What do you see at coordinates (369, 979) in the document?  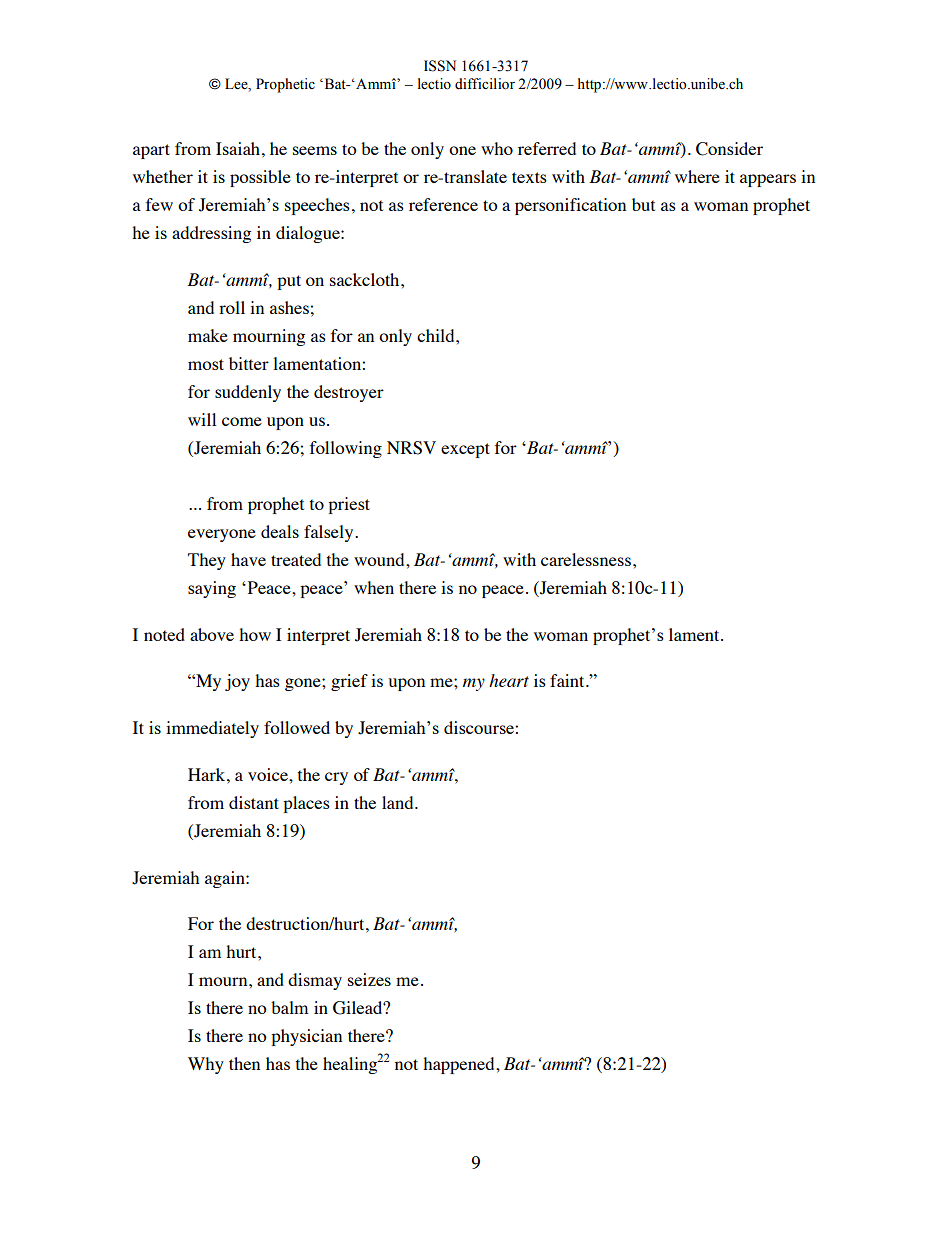 I see `seizes` at bounding box center [369, 979].
